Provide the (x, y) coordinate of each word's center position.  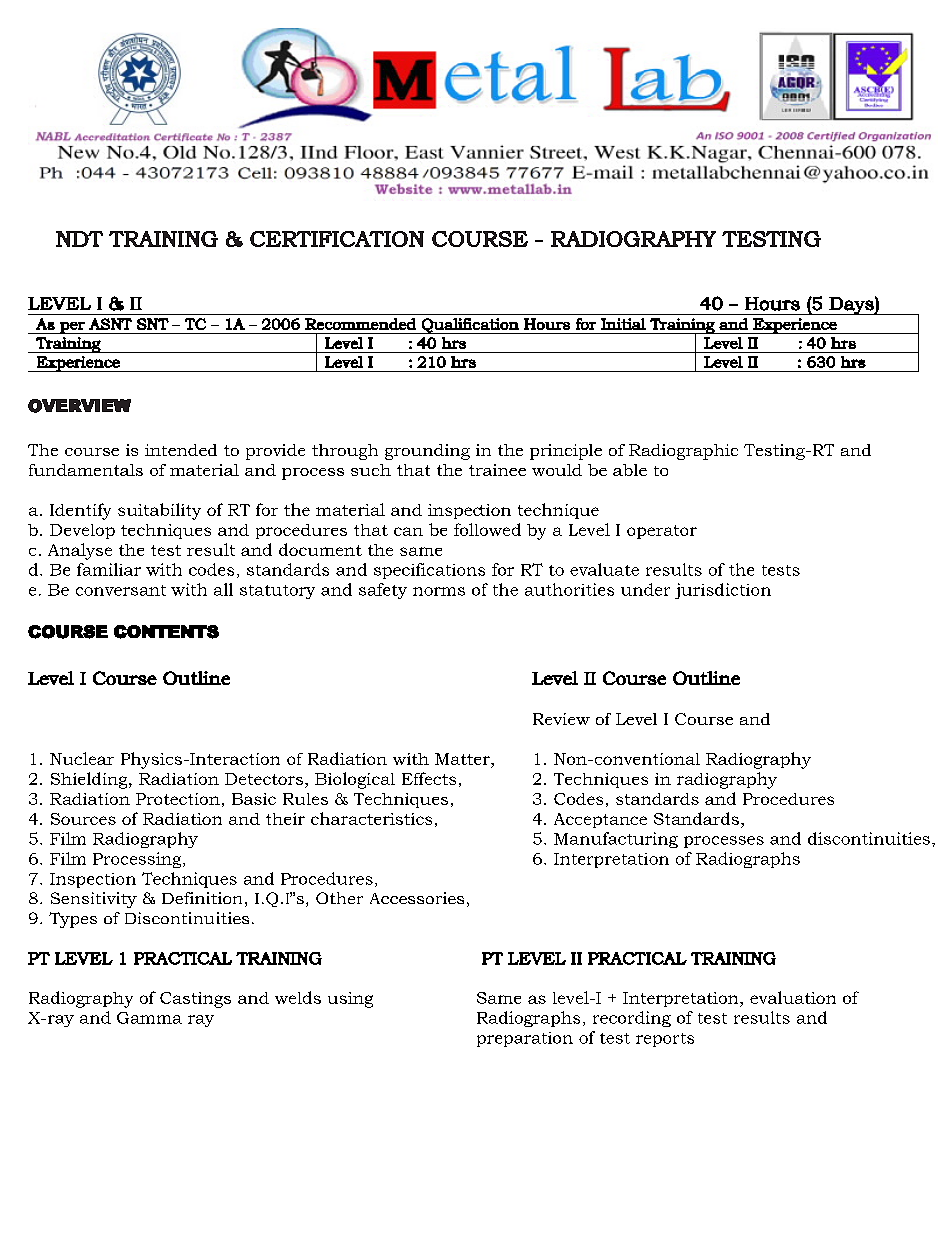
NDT (79, 239)
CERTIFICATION (337, 239)
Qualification (470, 326)
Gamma (149, 1018)
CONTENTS (166, 632)
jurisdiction (723, 591)
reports (665, 1040)
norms (439, 591)
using (350, 1000)
